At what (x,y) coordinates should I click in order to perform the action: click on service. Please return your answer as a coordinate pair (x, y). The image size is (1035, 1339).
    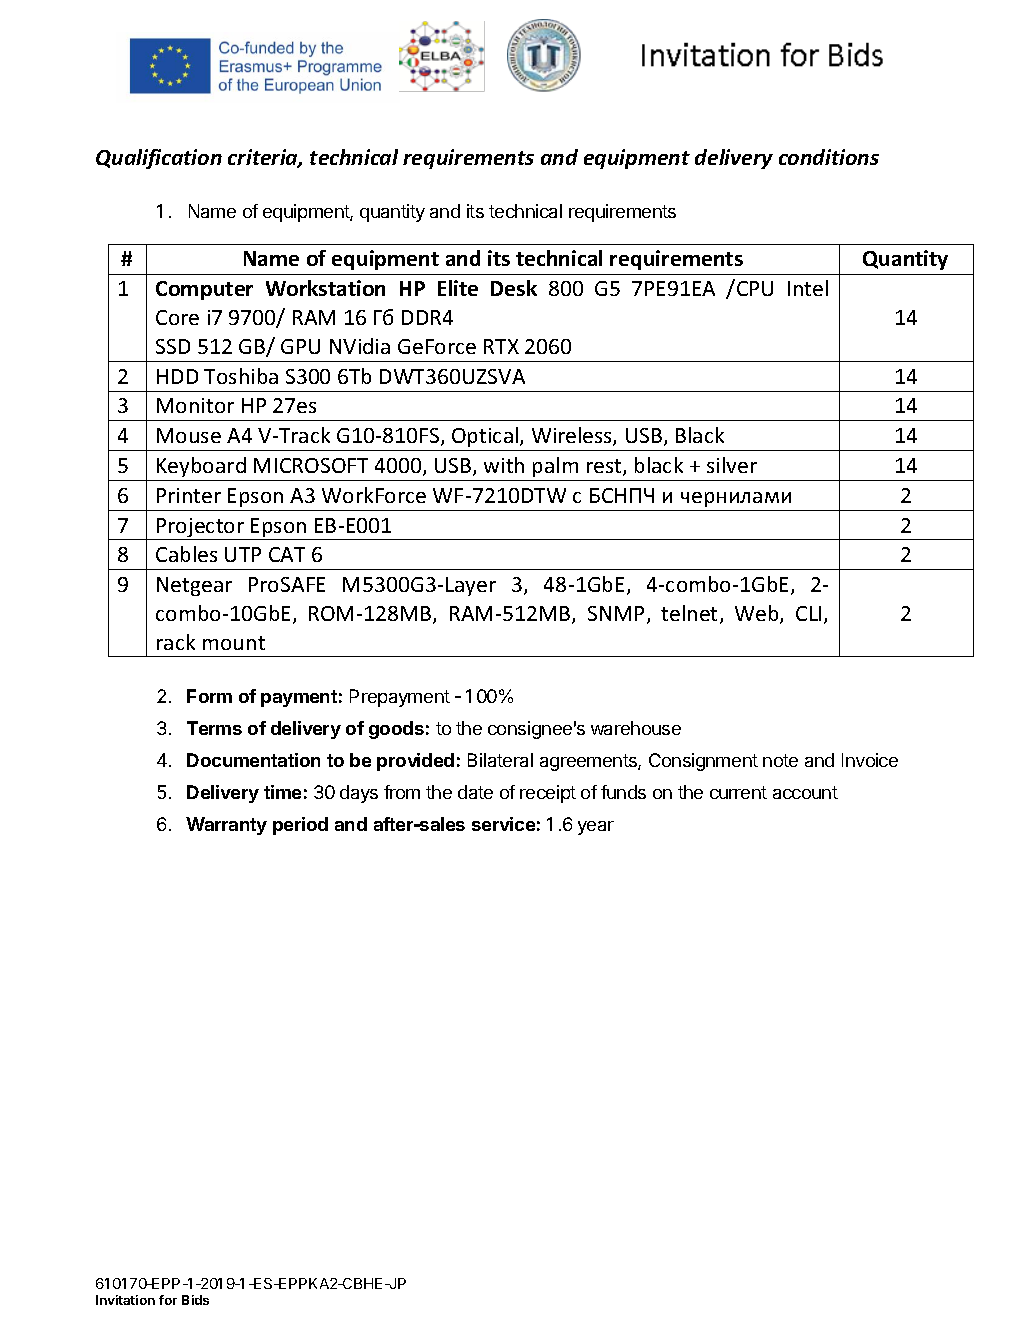
    Looking at the image, I should click on (503, 824).
